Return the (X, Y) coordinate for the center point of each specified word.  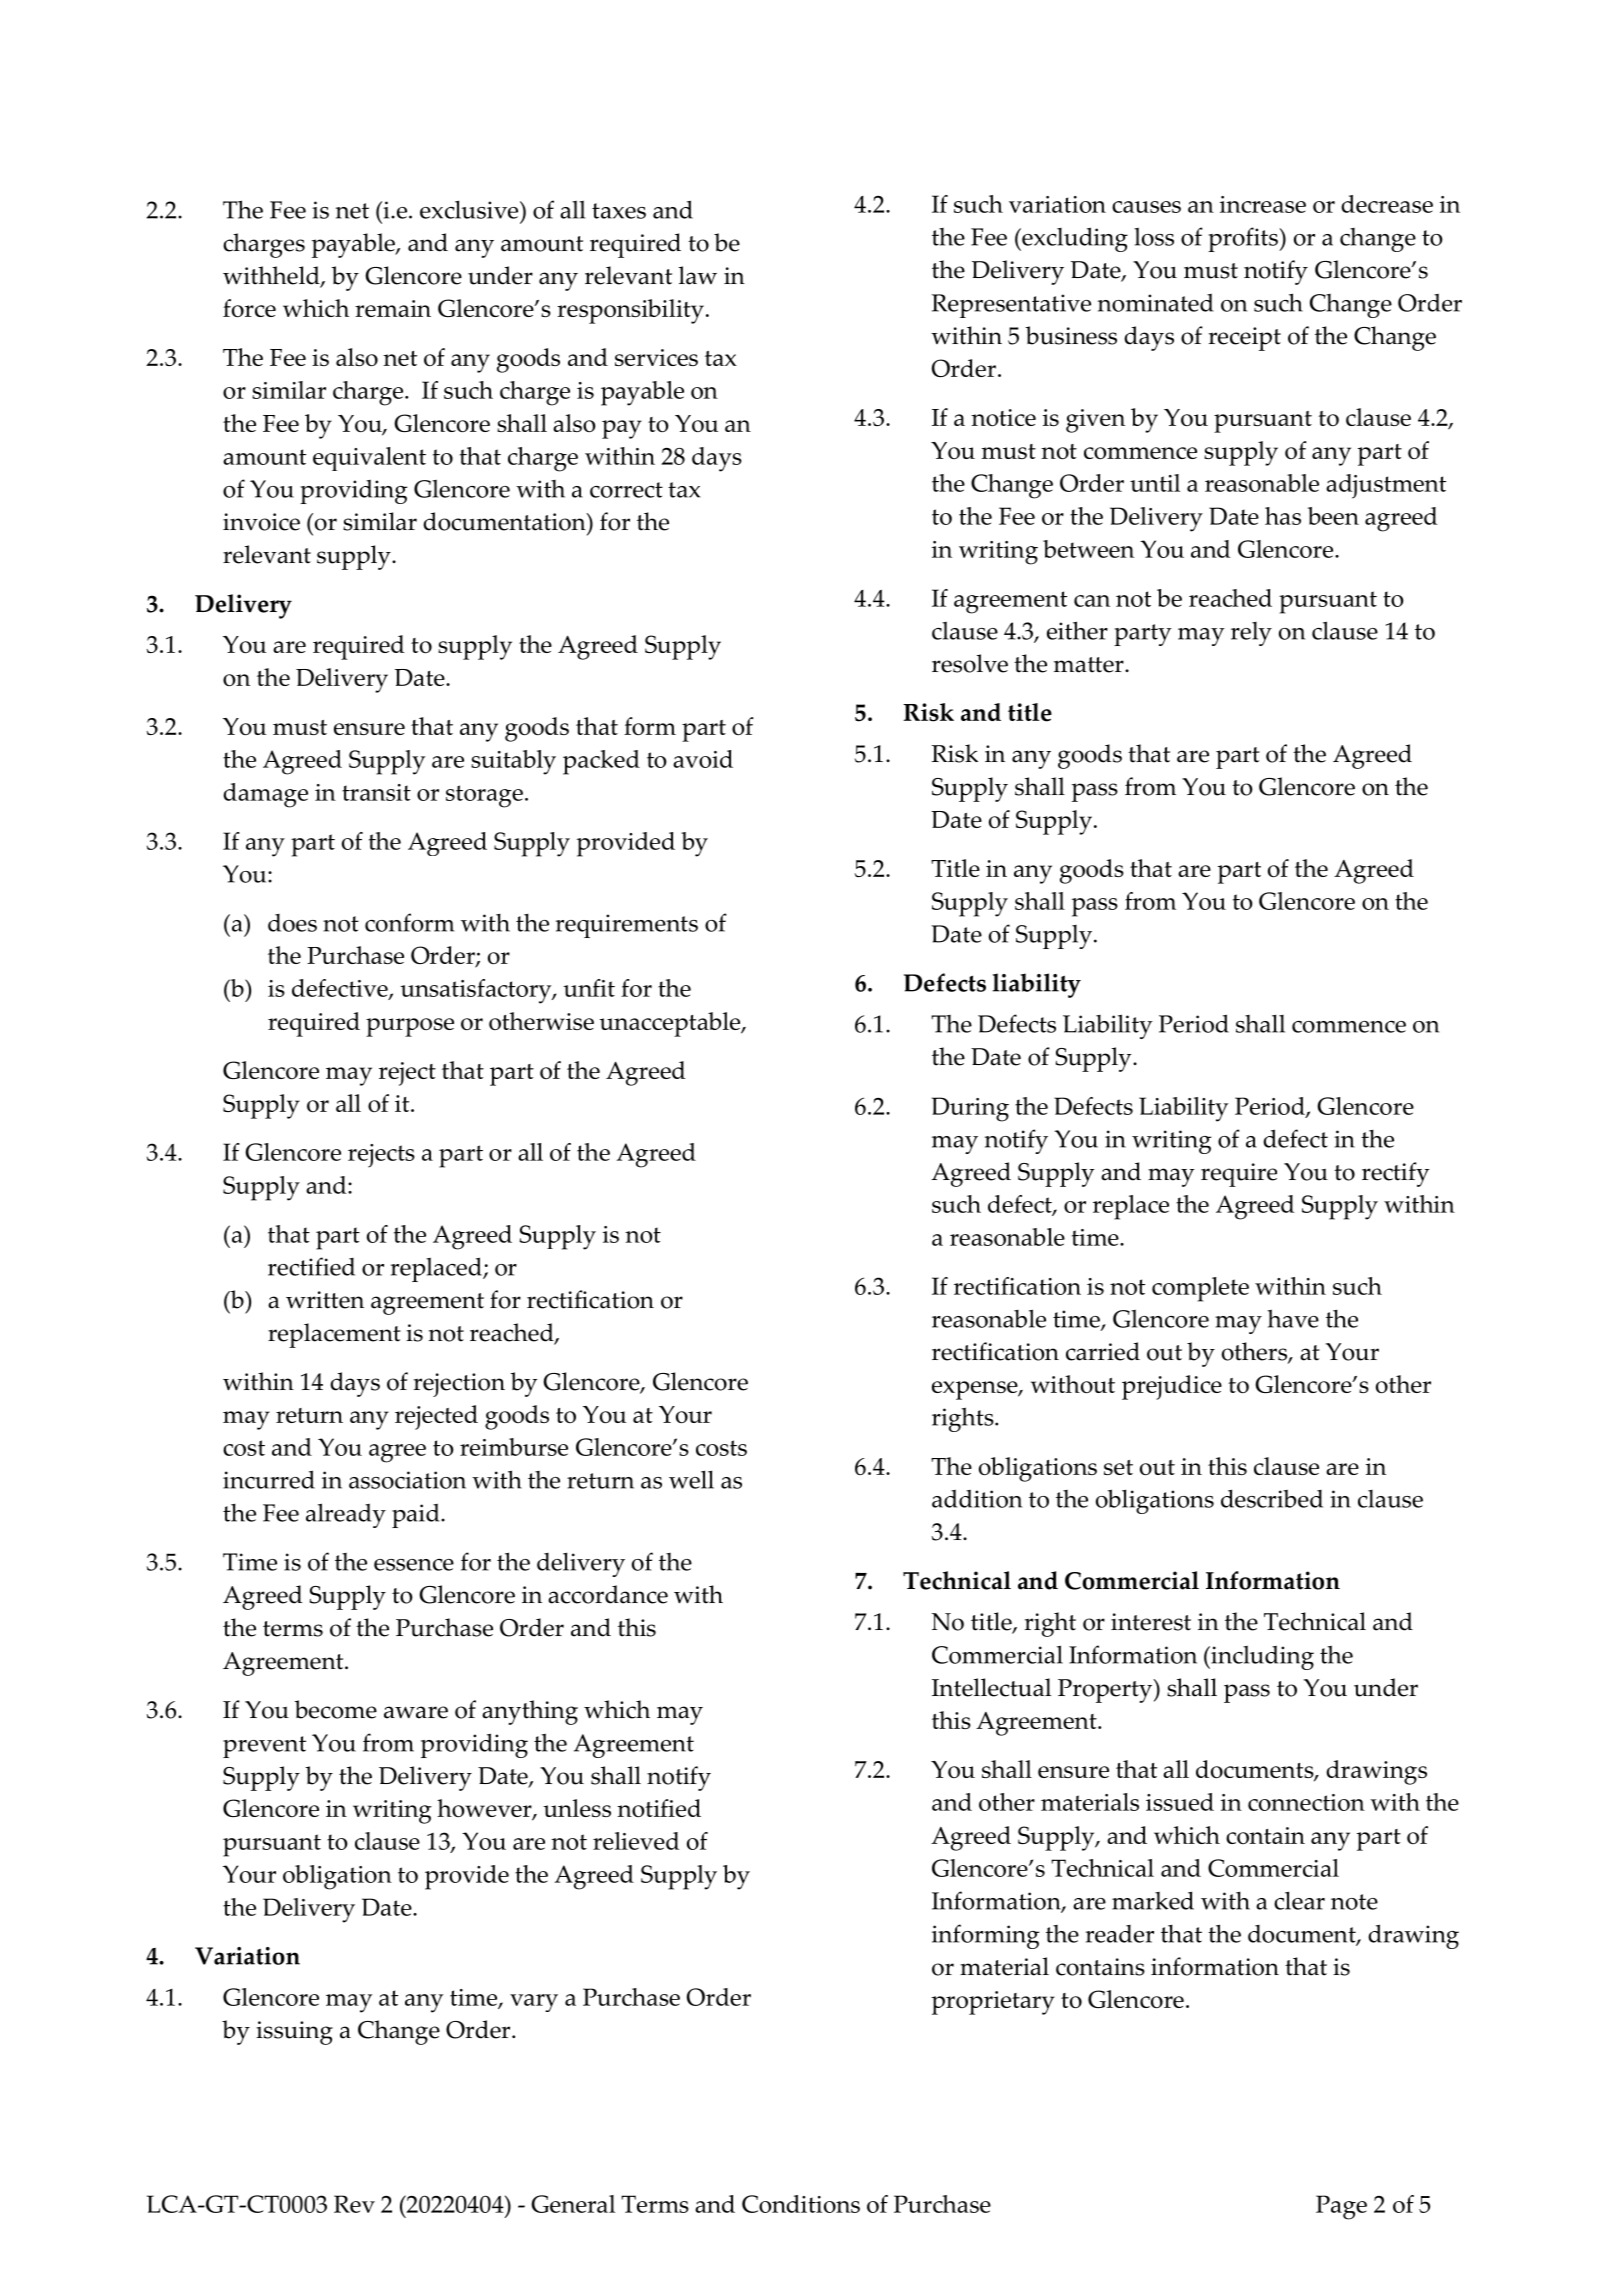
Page (1341, 2207)
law (698, 275)
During (970, 1109)
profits (1244, 239)
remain (393, 308)
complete (1200, 1289)
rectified (311, 1266)
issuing (294, 2033)
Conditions (801, 2204)
